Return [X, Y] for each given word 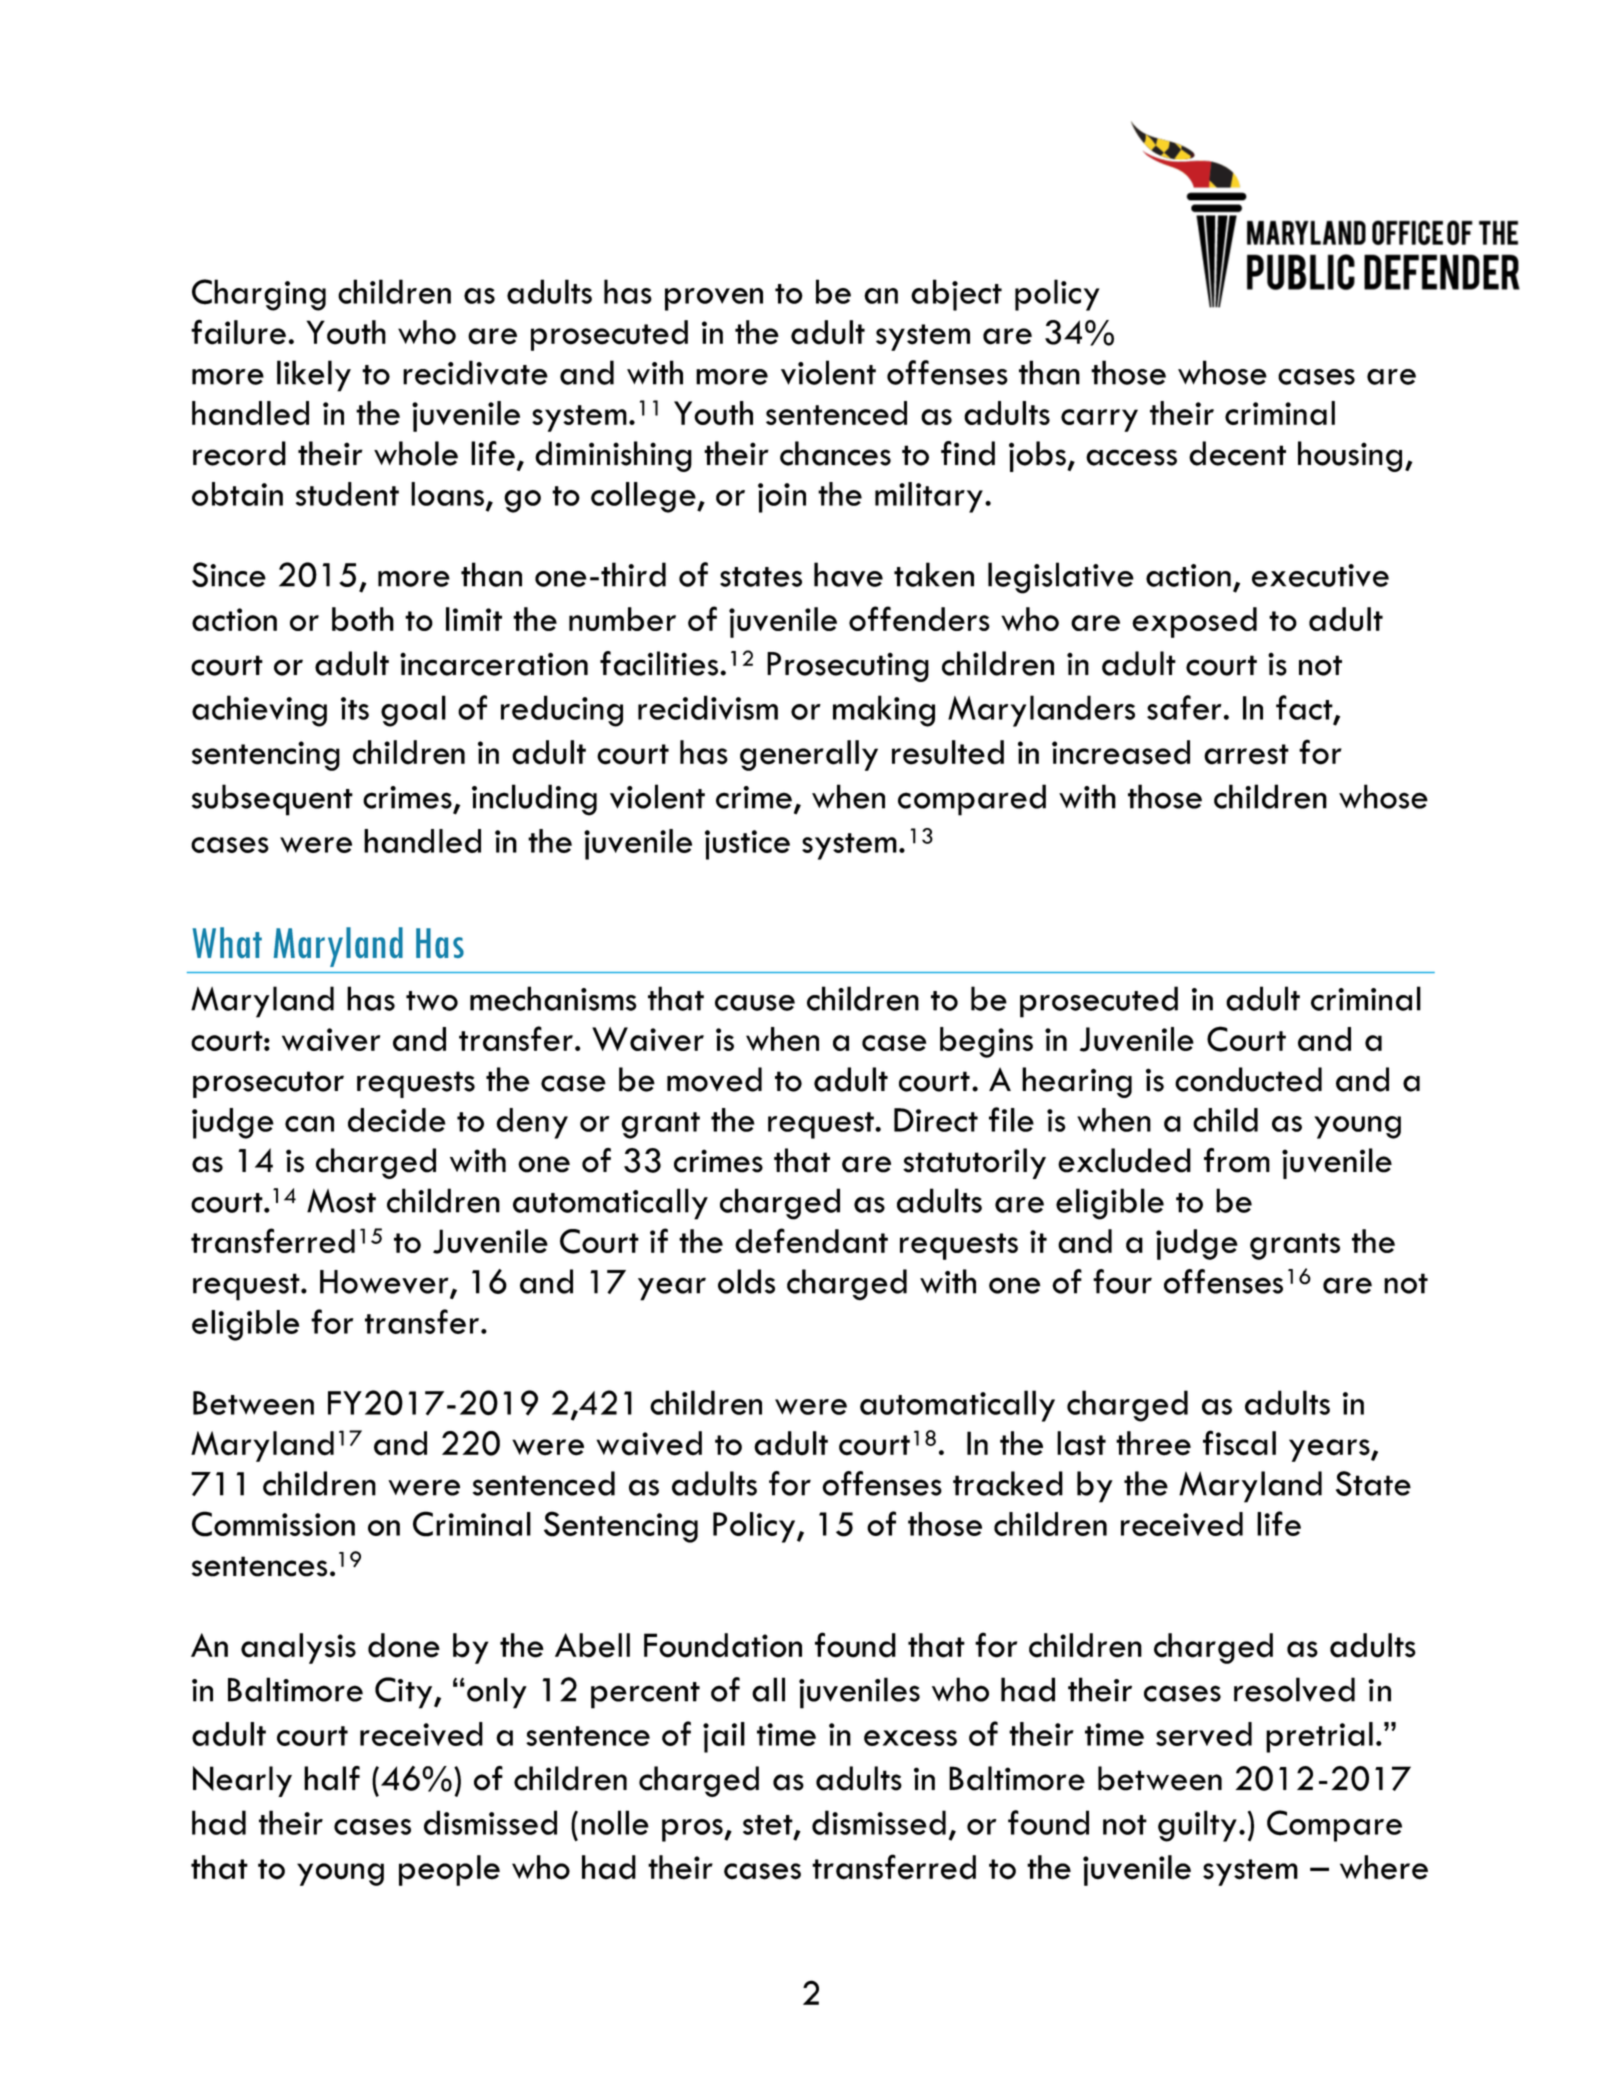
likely [314, 376]
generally [809, 755]
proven [714, 299]
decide [397, 1120]
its [355, 708]
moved [714, 1079]
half [332, 1778]
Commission [273, 1524]
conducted [1248, 1079]
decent [1237, 453]
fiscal [1239, 1443]
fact [1305, 708]
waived [649, 1443]
